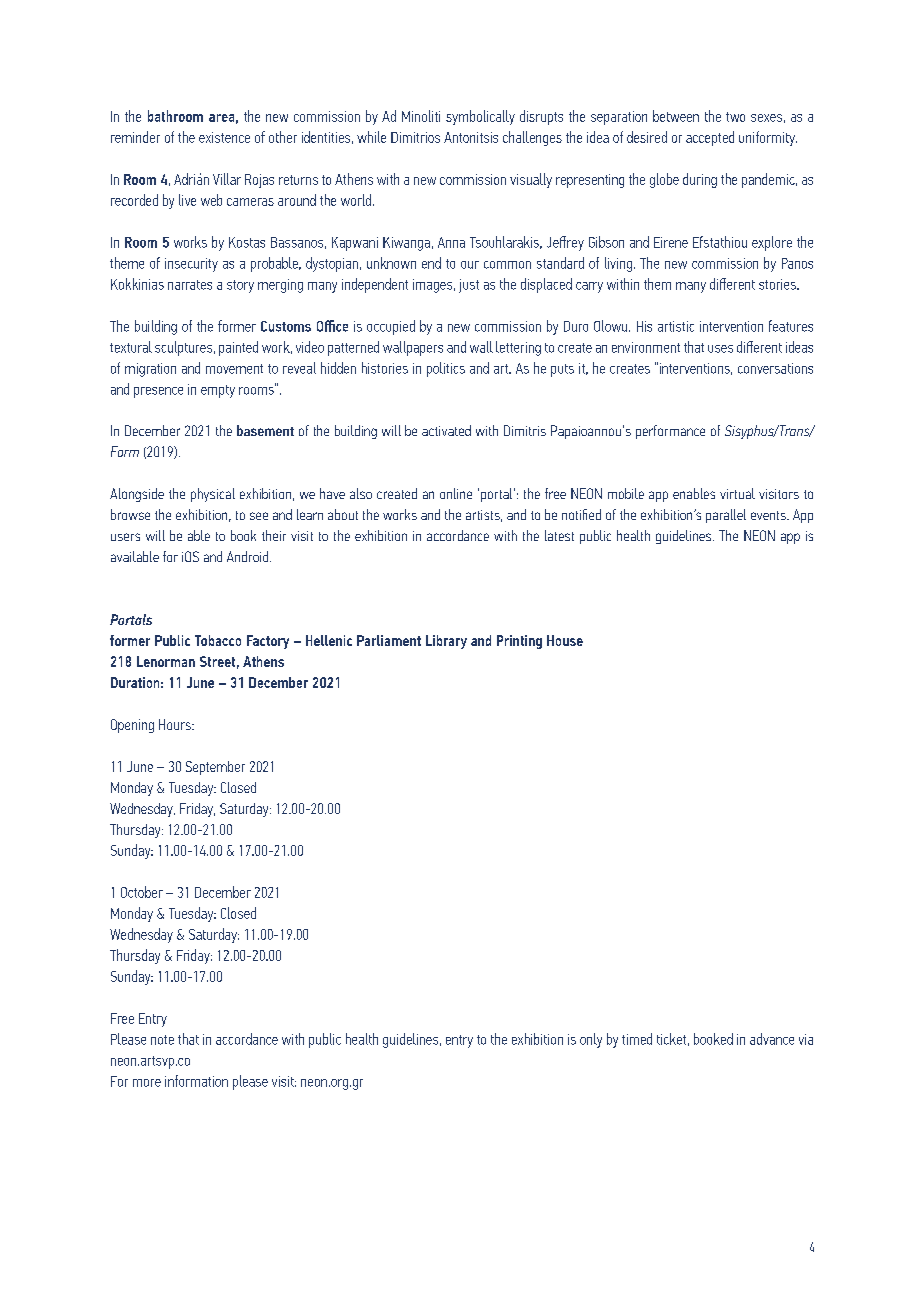  What do you see at coordinates (591, 1040) in the screenshot?
I see `only` at bounding box center [591, 1040].
